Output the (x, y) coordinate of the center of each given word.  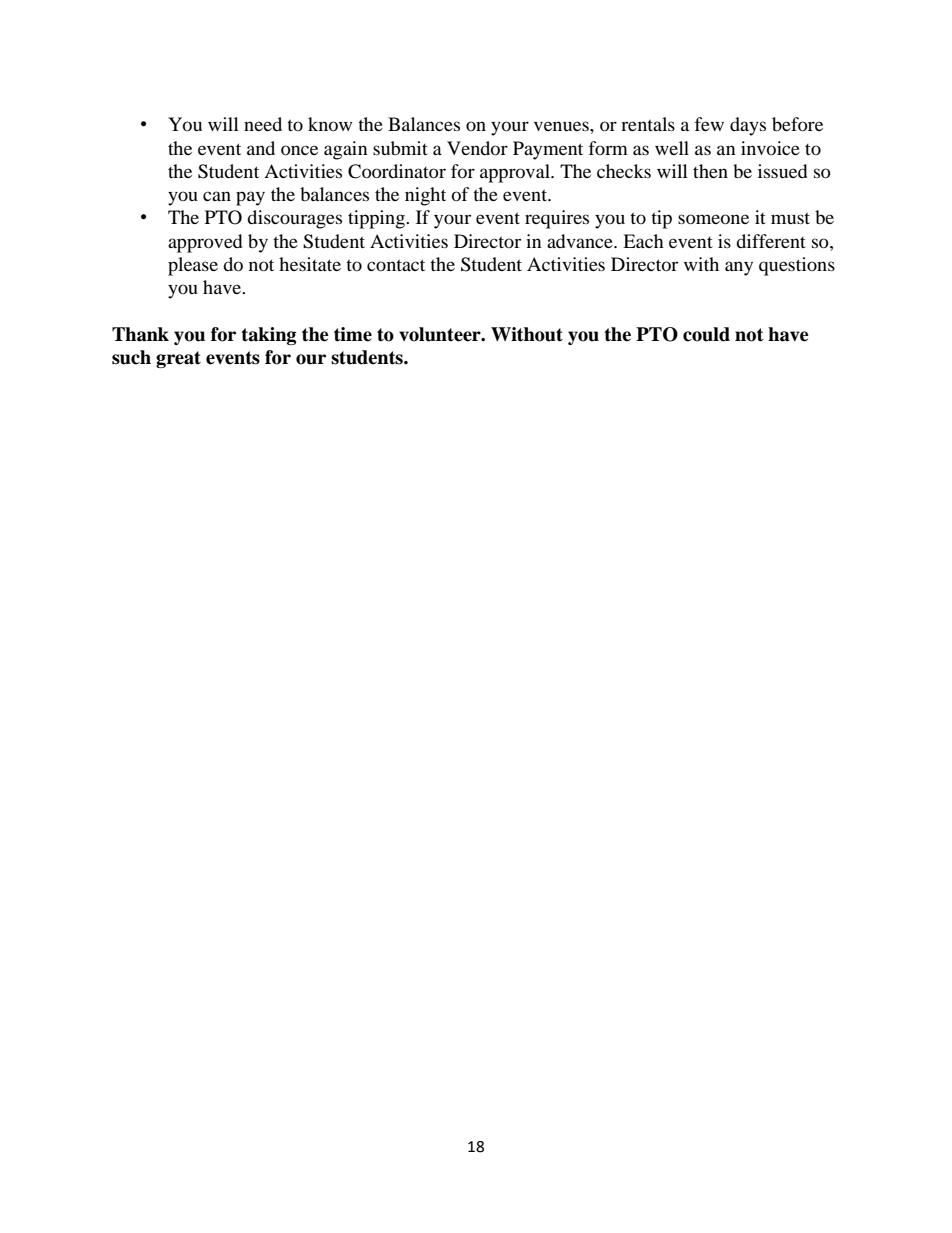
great (178, 359)
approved (205, 243)
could (706, 334)
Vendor (477, 148)
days (748, 126)
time (353, 334)
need (263, 124)
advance (581, 241)
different (771, 241)
